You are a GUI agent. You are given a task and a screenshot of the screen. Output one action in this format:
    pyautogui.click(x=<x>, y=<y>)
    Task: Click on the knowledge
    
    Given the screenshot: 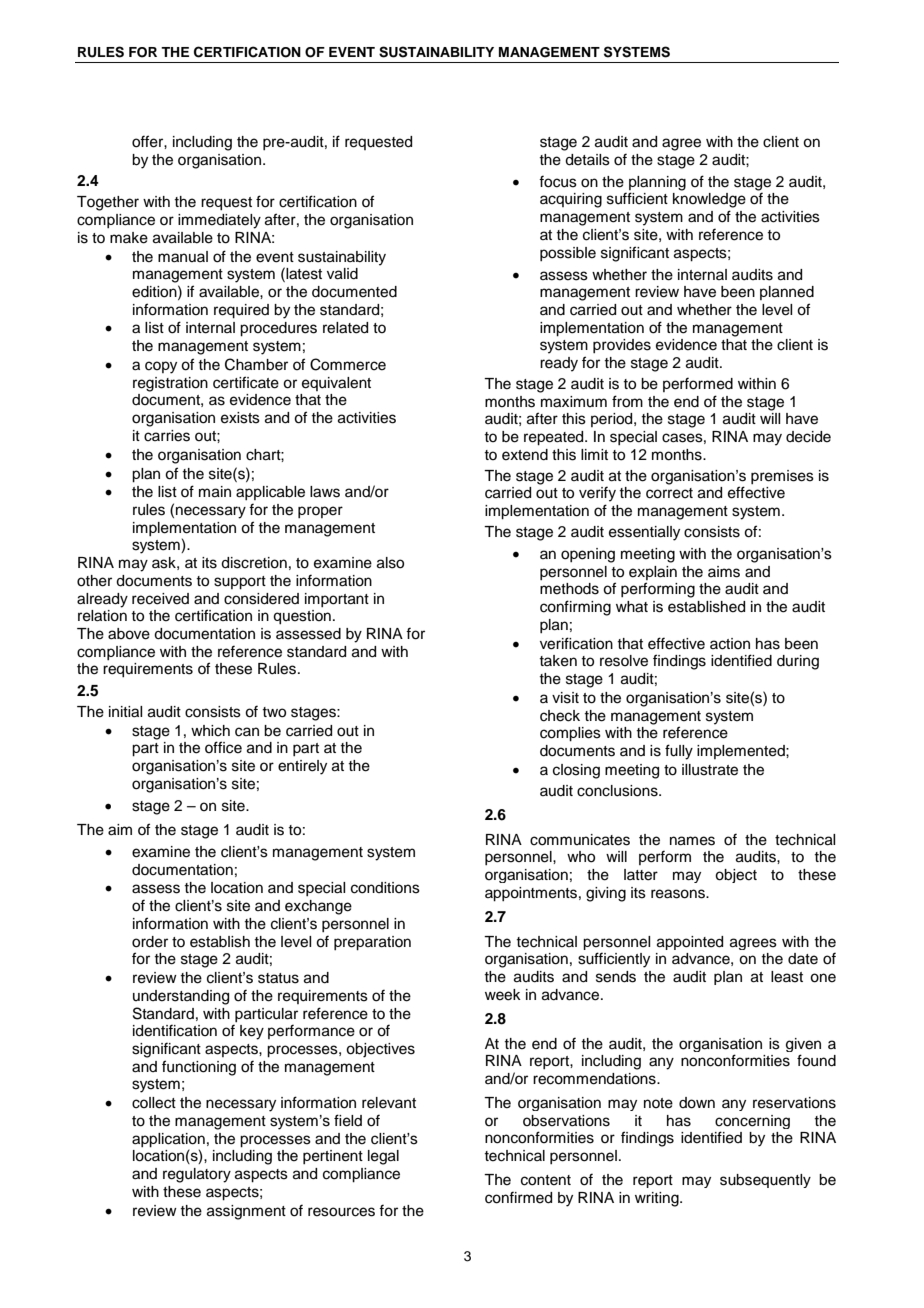 What is the action you would take?
    pyautogui.click(x=709, y=200)
